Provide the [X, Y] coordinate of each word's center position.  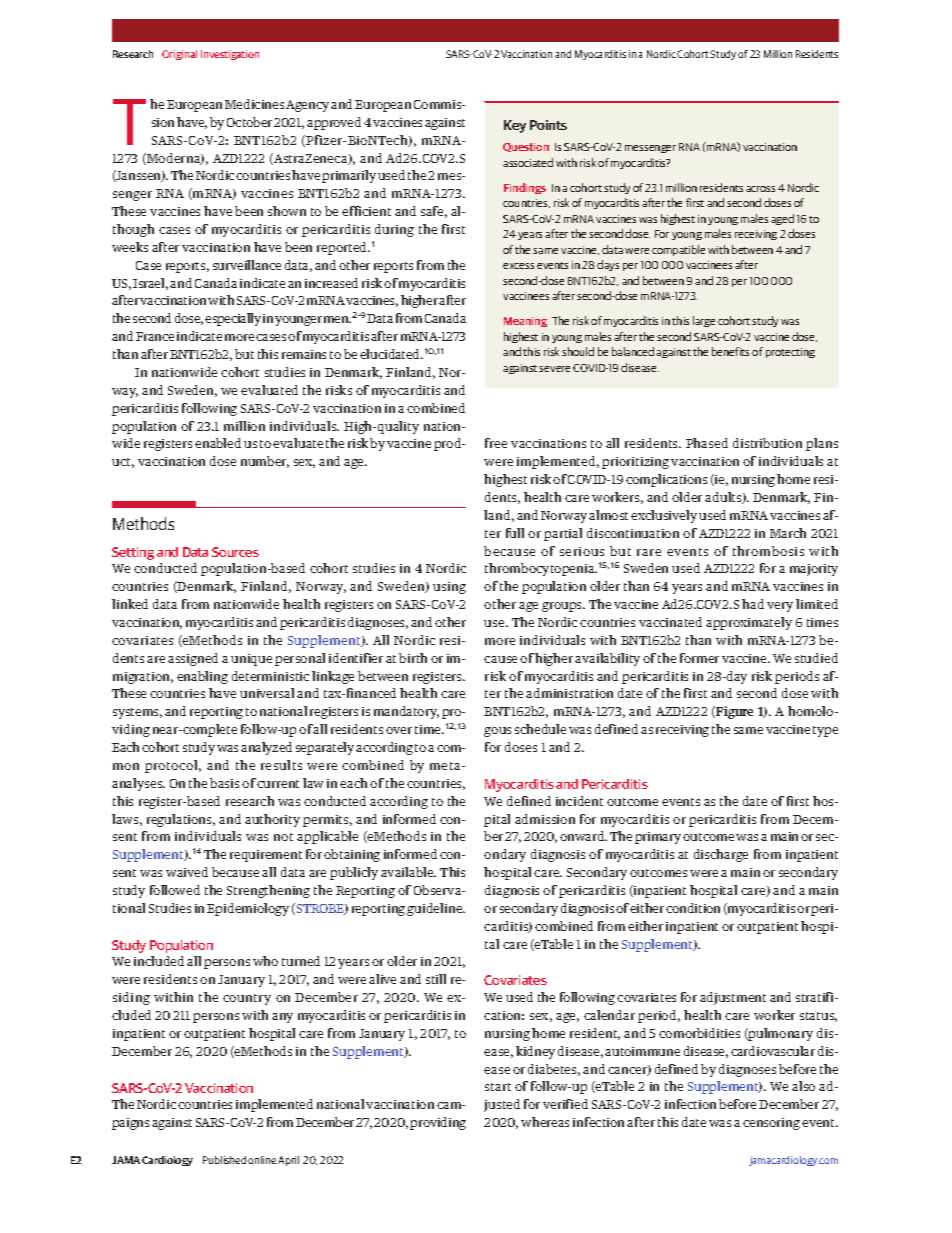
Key [515, 126]
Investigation [230, 55]
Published [224, 1160]
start [498, 1087]
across [760, 189]
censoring [771, 1124]
